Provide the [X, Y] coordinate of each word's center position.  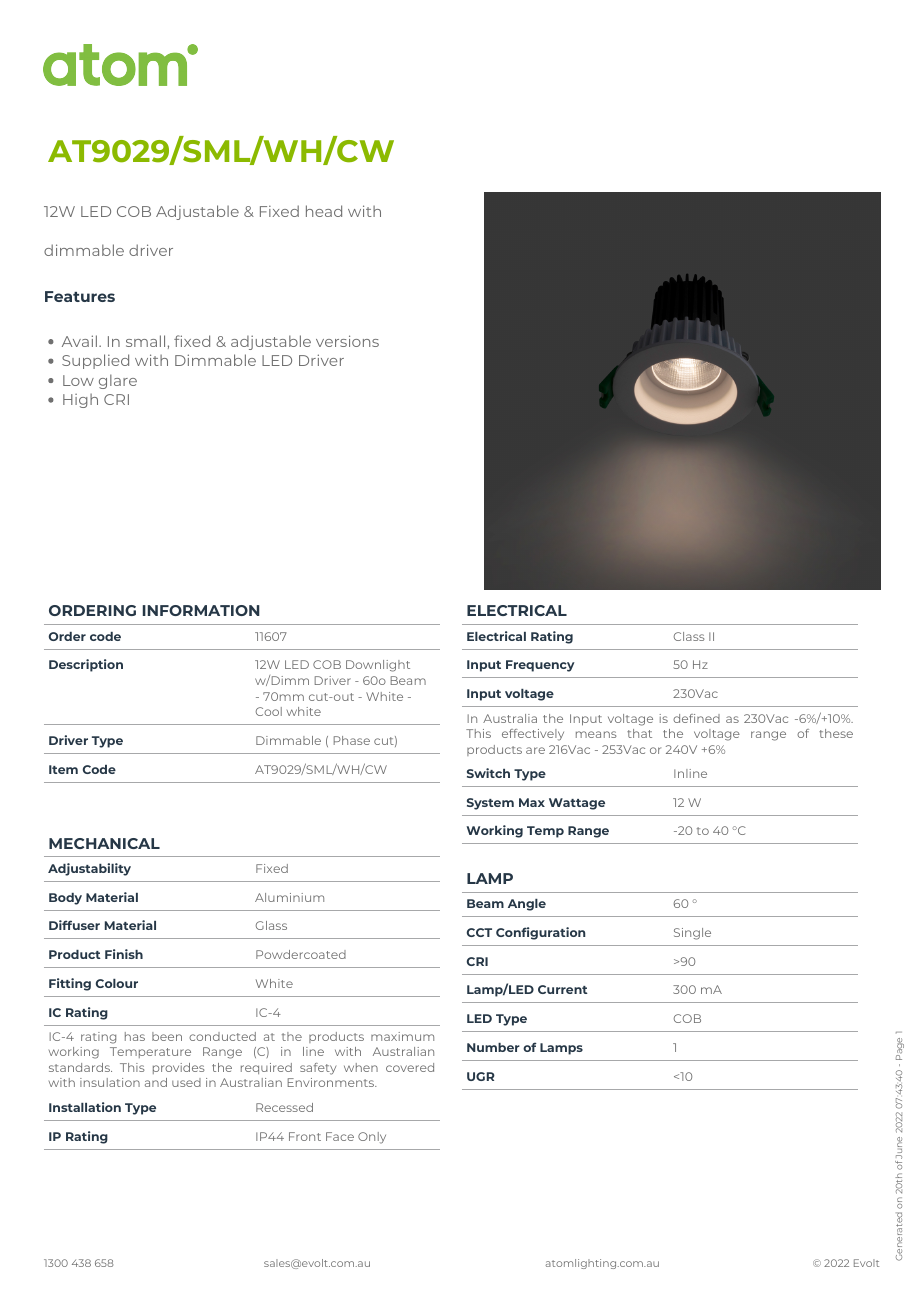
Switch [488, 773]
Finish [124, 954]
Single [692, 934]
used [186, 1082]
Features [80, 296]
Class [689, 636]
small [145, 341]
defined [696, 718]
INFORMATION [201, 610]
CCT [479, 932]
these [836, 733]
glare [118, 381]
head [324, 211]
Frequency [540, 666]
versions [347, 341]
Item [63, 769]
